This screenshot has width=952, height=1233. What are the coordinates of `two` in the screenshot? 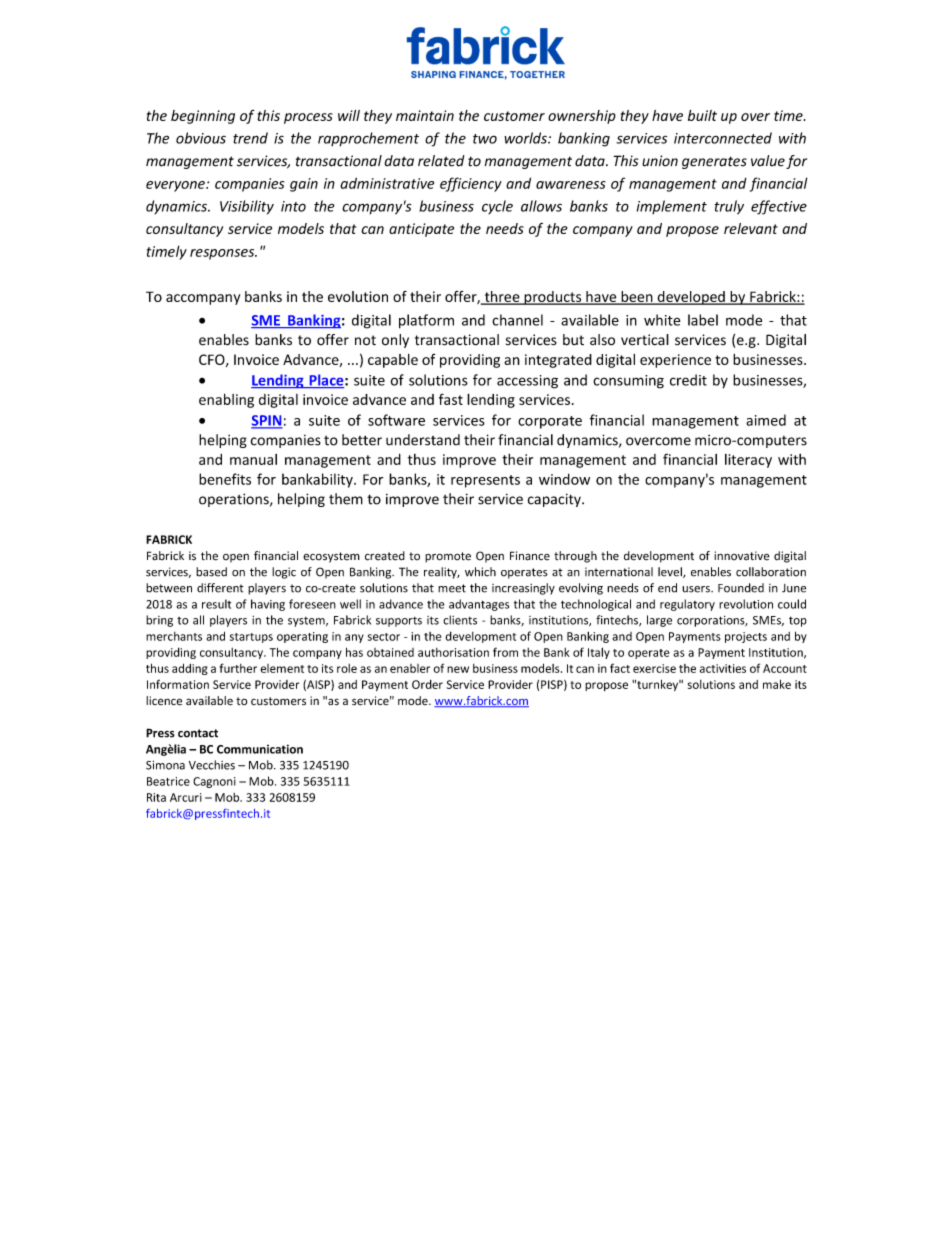 It's located at (485, 139).
